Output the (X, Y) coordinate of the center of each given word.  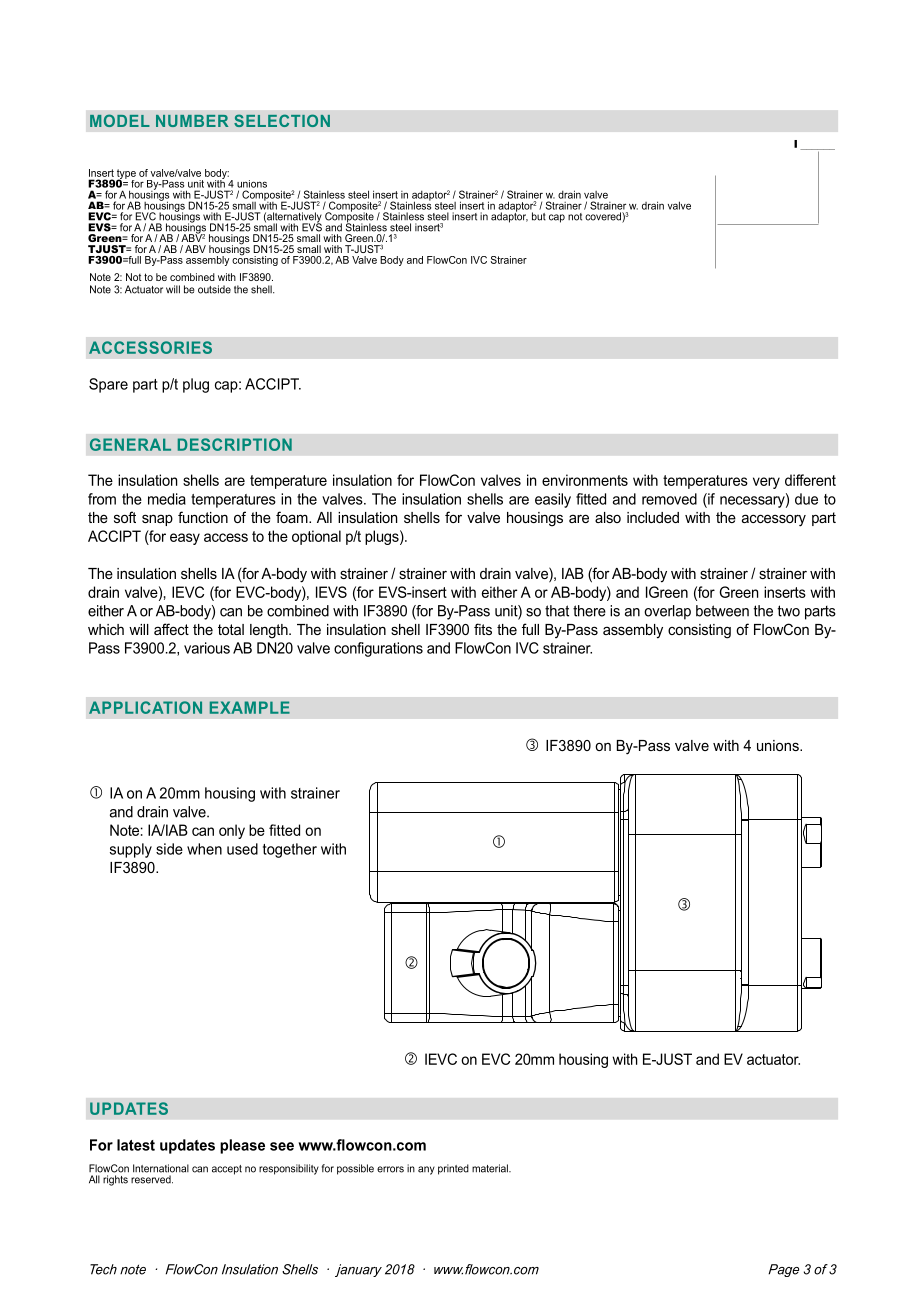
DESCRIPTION (235, 444)
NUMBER (192, 121)
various (207, 648)
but (539, 216)
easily (553, 500)
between (722, 611)
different (810, 480)
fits (483, 629)
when (204, 849)
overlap (667, 612)
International (161, 1168)
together (290, 850)
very (766, 483)
